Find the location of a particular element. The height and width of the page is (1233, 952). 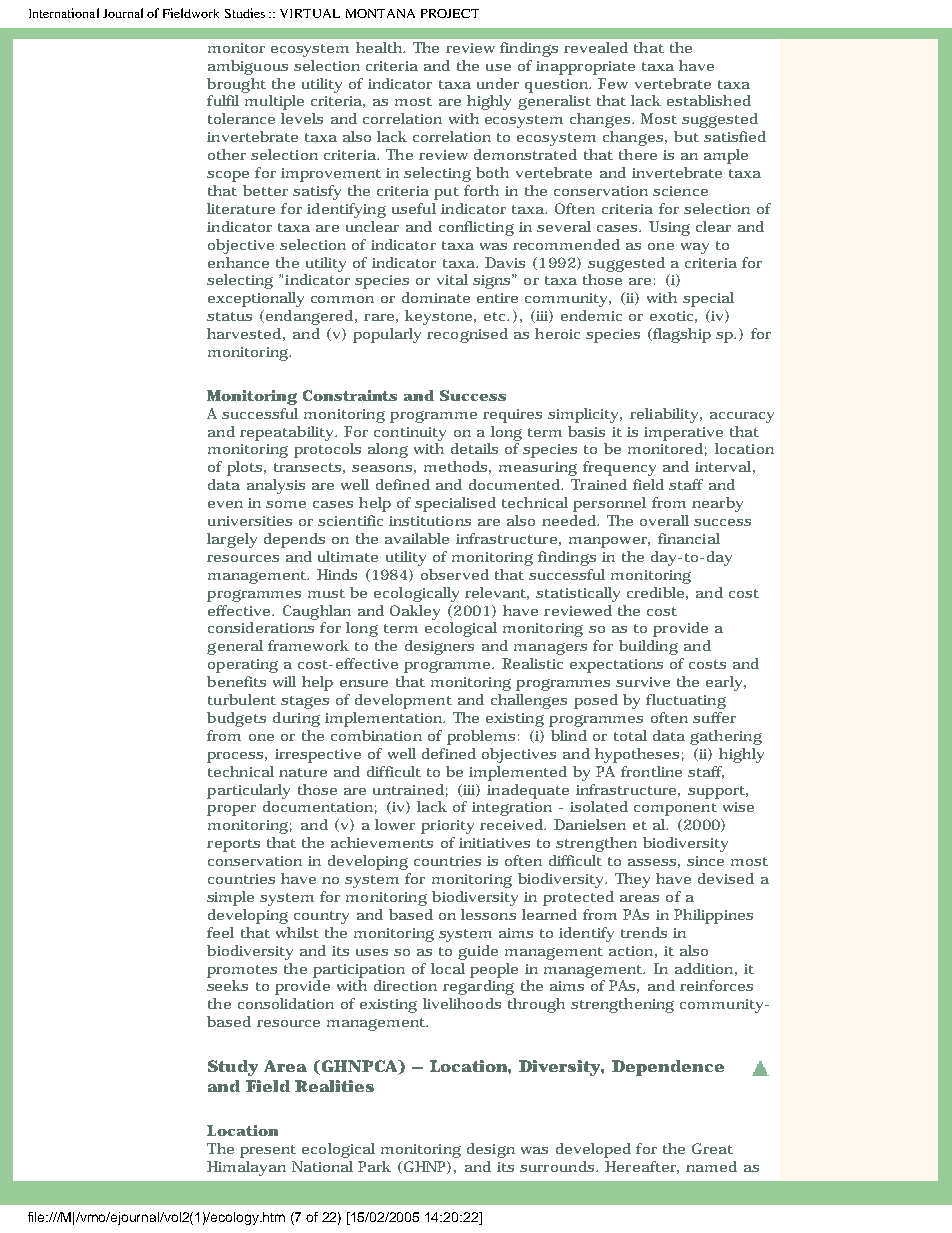

reports is located at coordinates (233, 845).
